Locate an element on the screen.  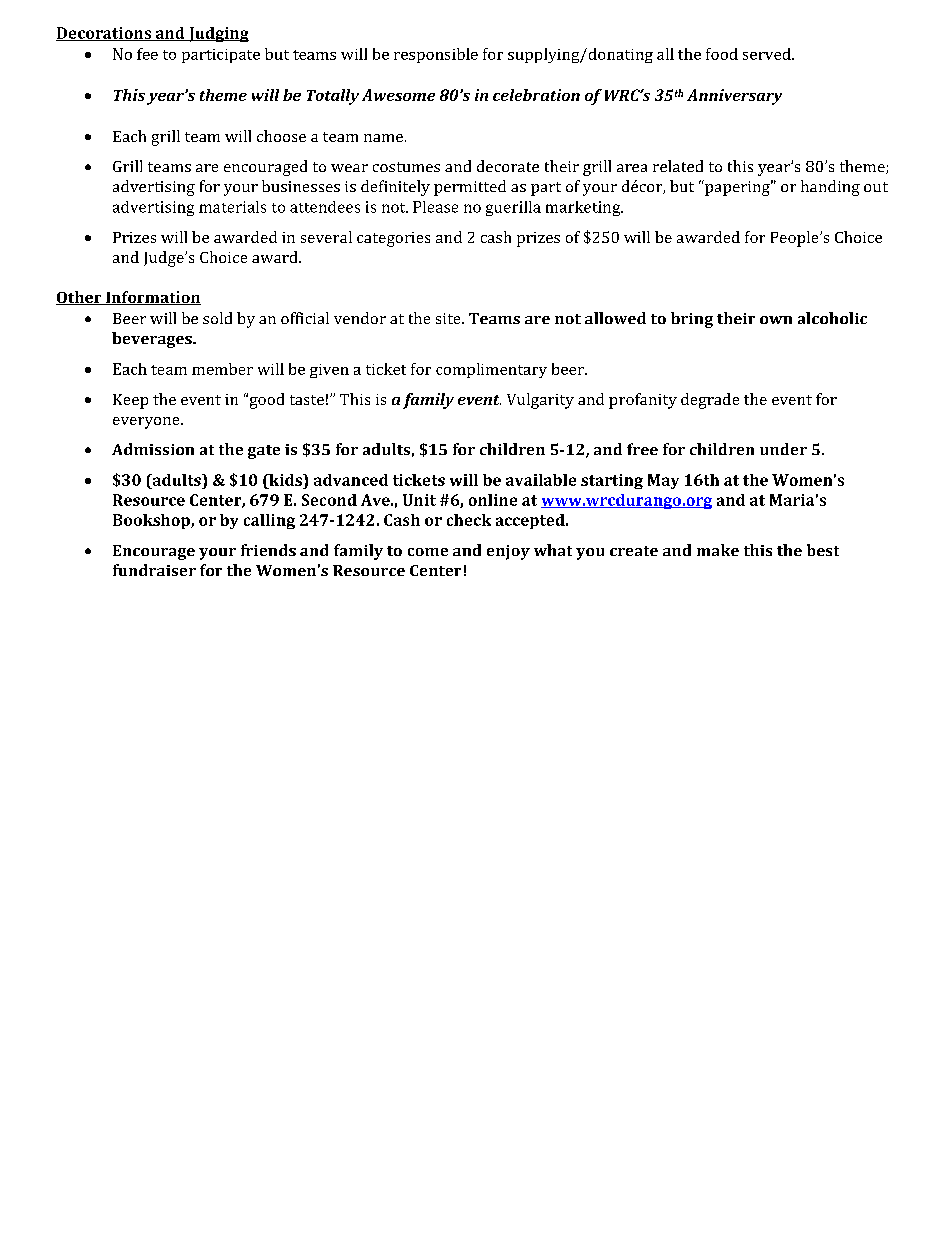
Keep is located at coordinates (130, 401).
